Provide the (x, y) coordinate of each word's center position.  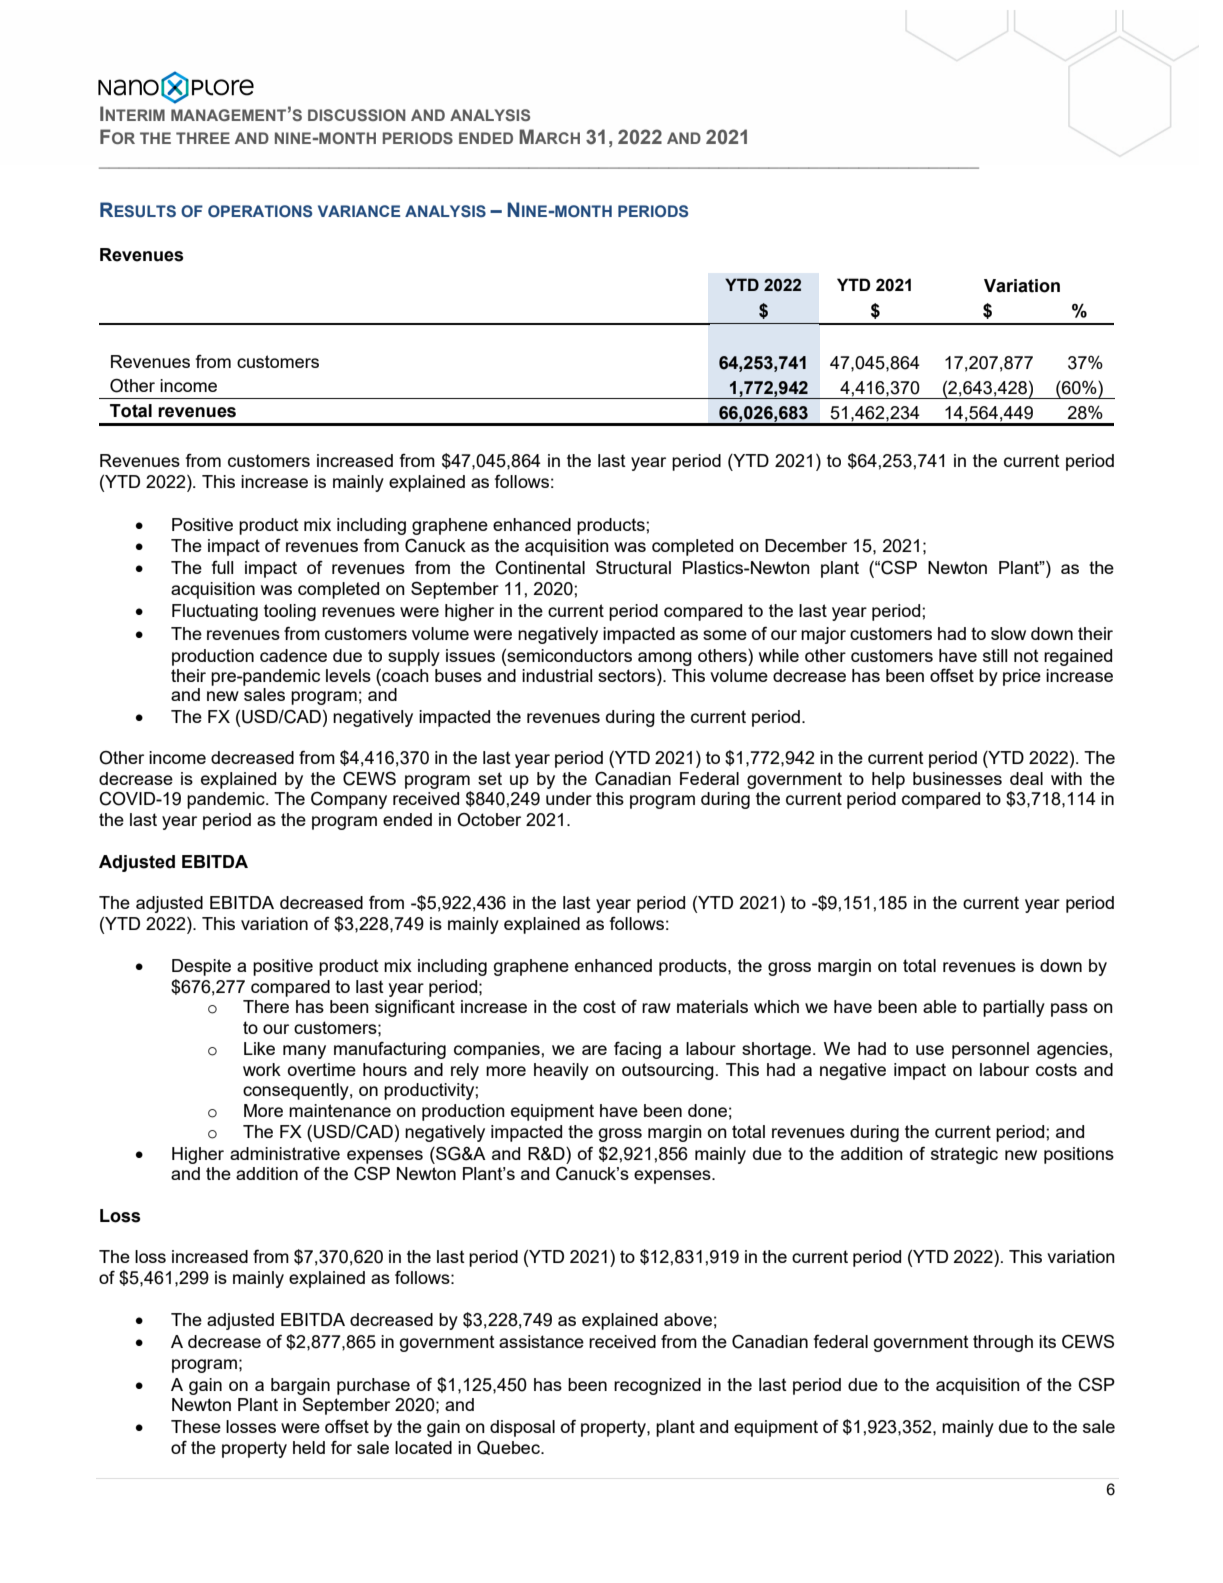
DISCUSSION (357, 115)
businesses (957, 778)
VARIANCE (359, 211)
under (569, 798)
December (806, 545)
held (309, 1447)
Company (349, 800)
